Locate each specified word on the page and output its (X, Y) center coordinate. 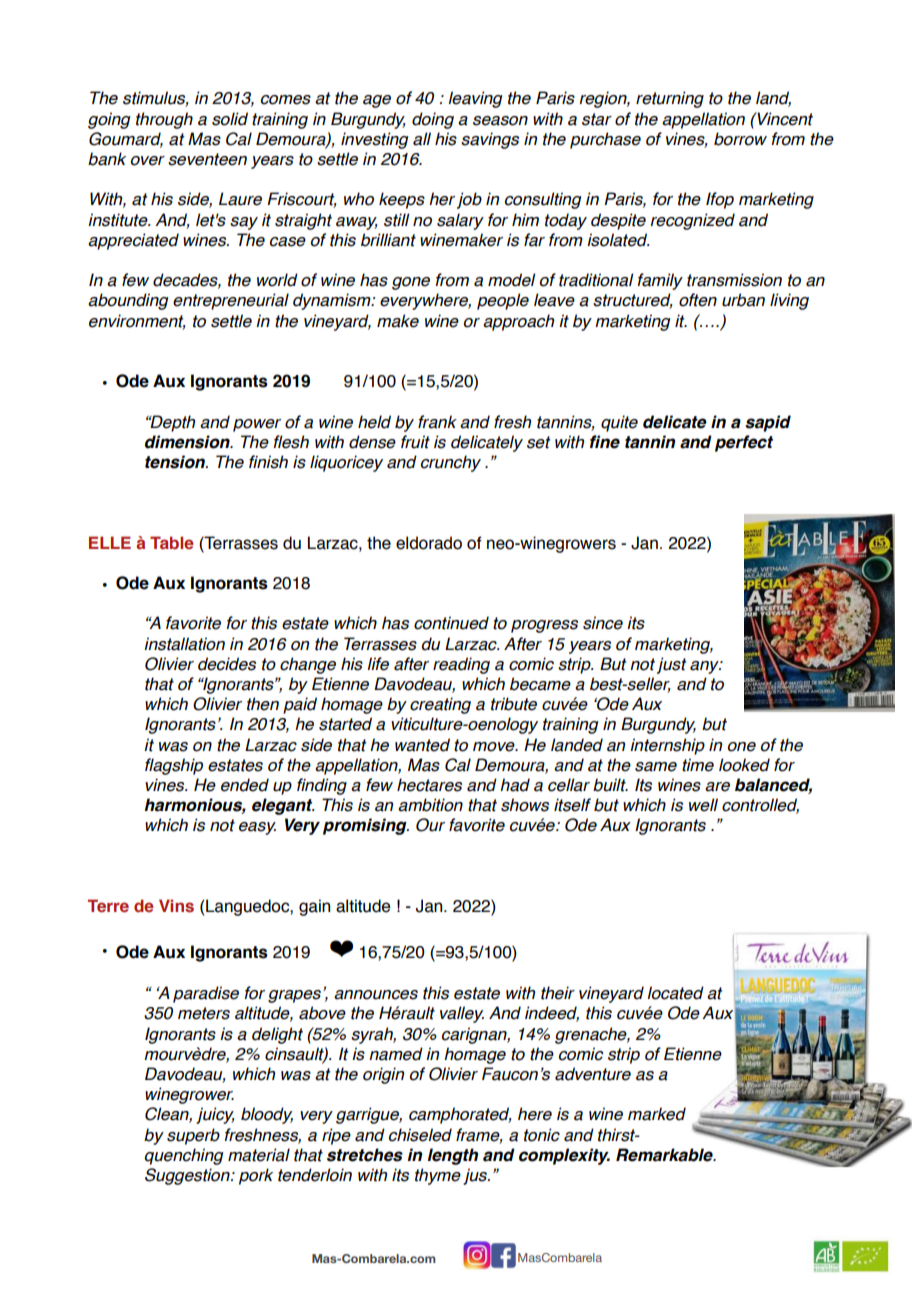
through (164, 120)
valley (462, 1014)
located (675, 993)
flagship (174, 766)
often (698, 300)
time (698, 765)
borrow (740, 139)
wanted (422, 745)
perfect (744, 443)
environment (137, 321)
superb (193, 1136)
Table (172, 542)
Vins (176, 906)
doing (433, 120)
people (503, 301)
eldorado (429, 543)
